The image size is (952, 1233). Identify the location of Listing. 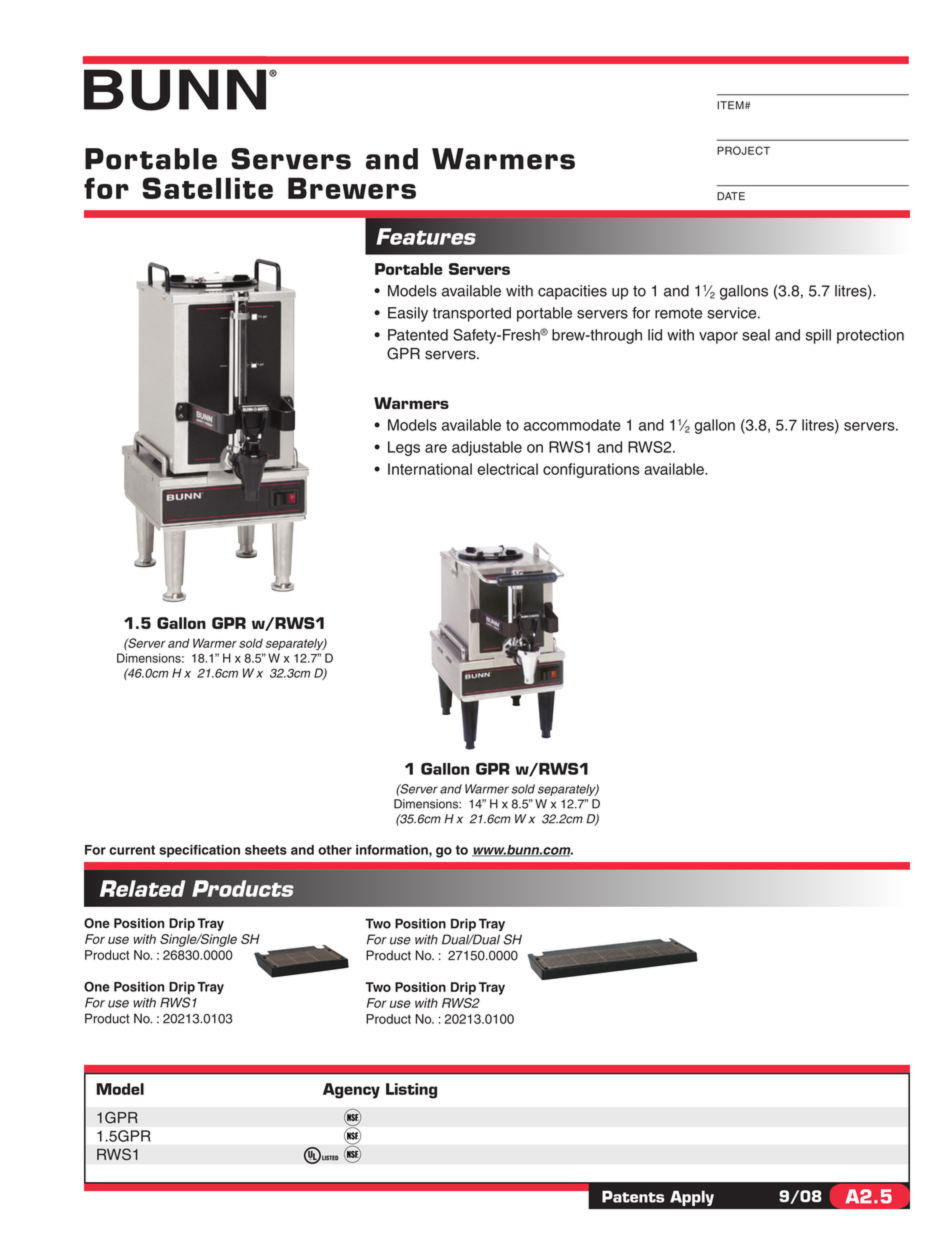
(411, 1091).
